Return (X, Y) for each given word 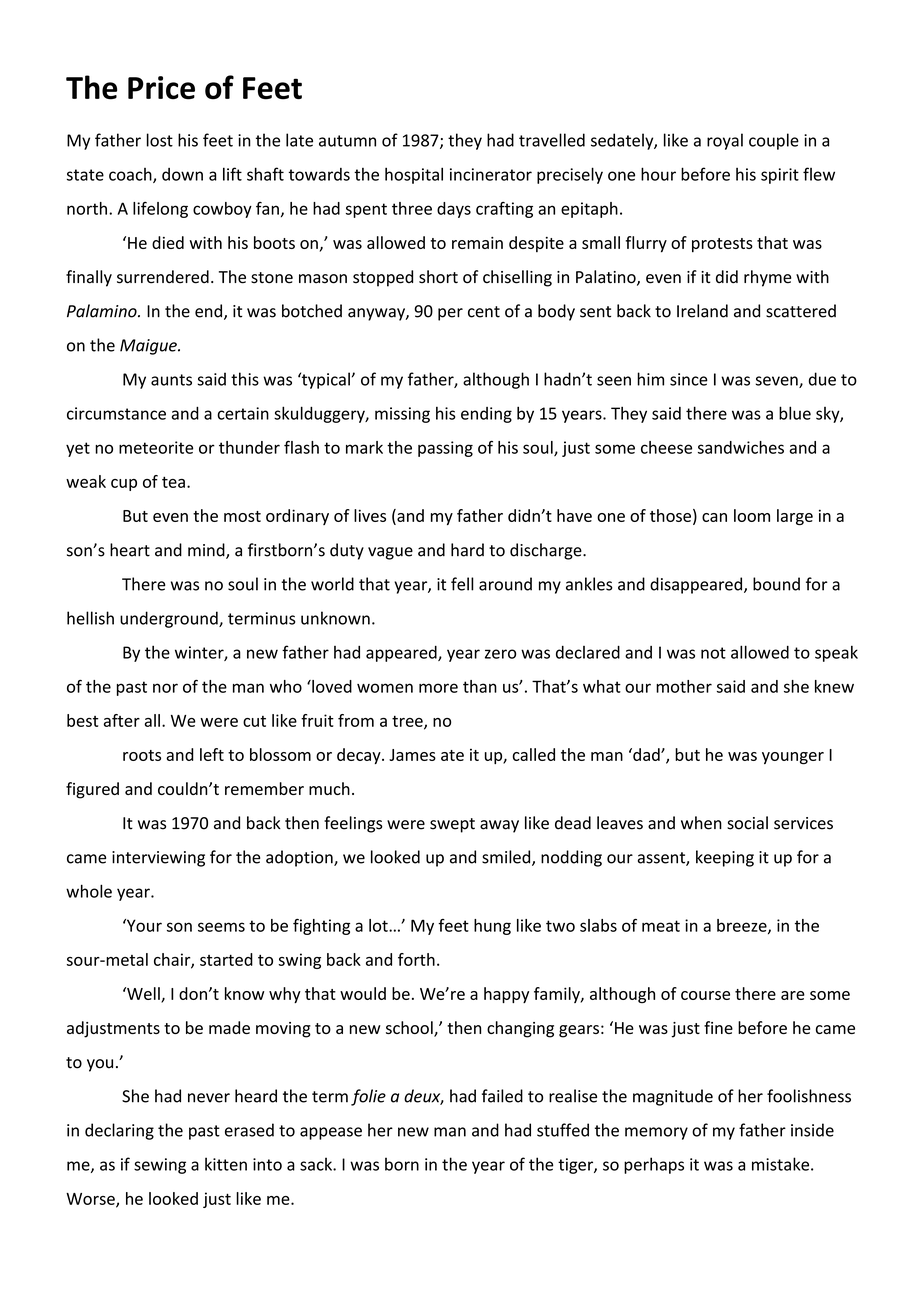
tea (173, 482)
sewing (160, 1166)
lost (160, 140)
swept (452, 825)
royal (725, 141)
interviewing (158, 859)
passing (445, 449)
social (747, 823)
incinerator (491, 174)
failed (502, 1096)
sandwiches (741, 447)
